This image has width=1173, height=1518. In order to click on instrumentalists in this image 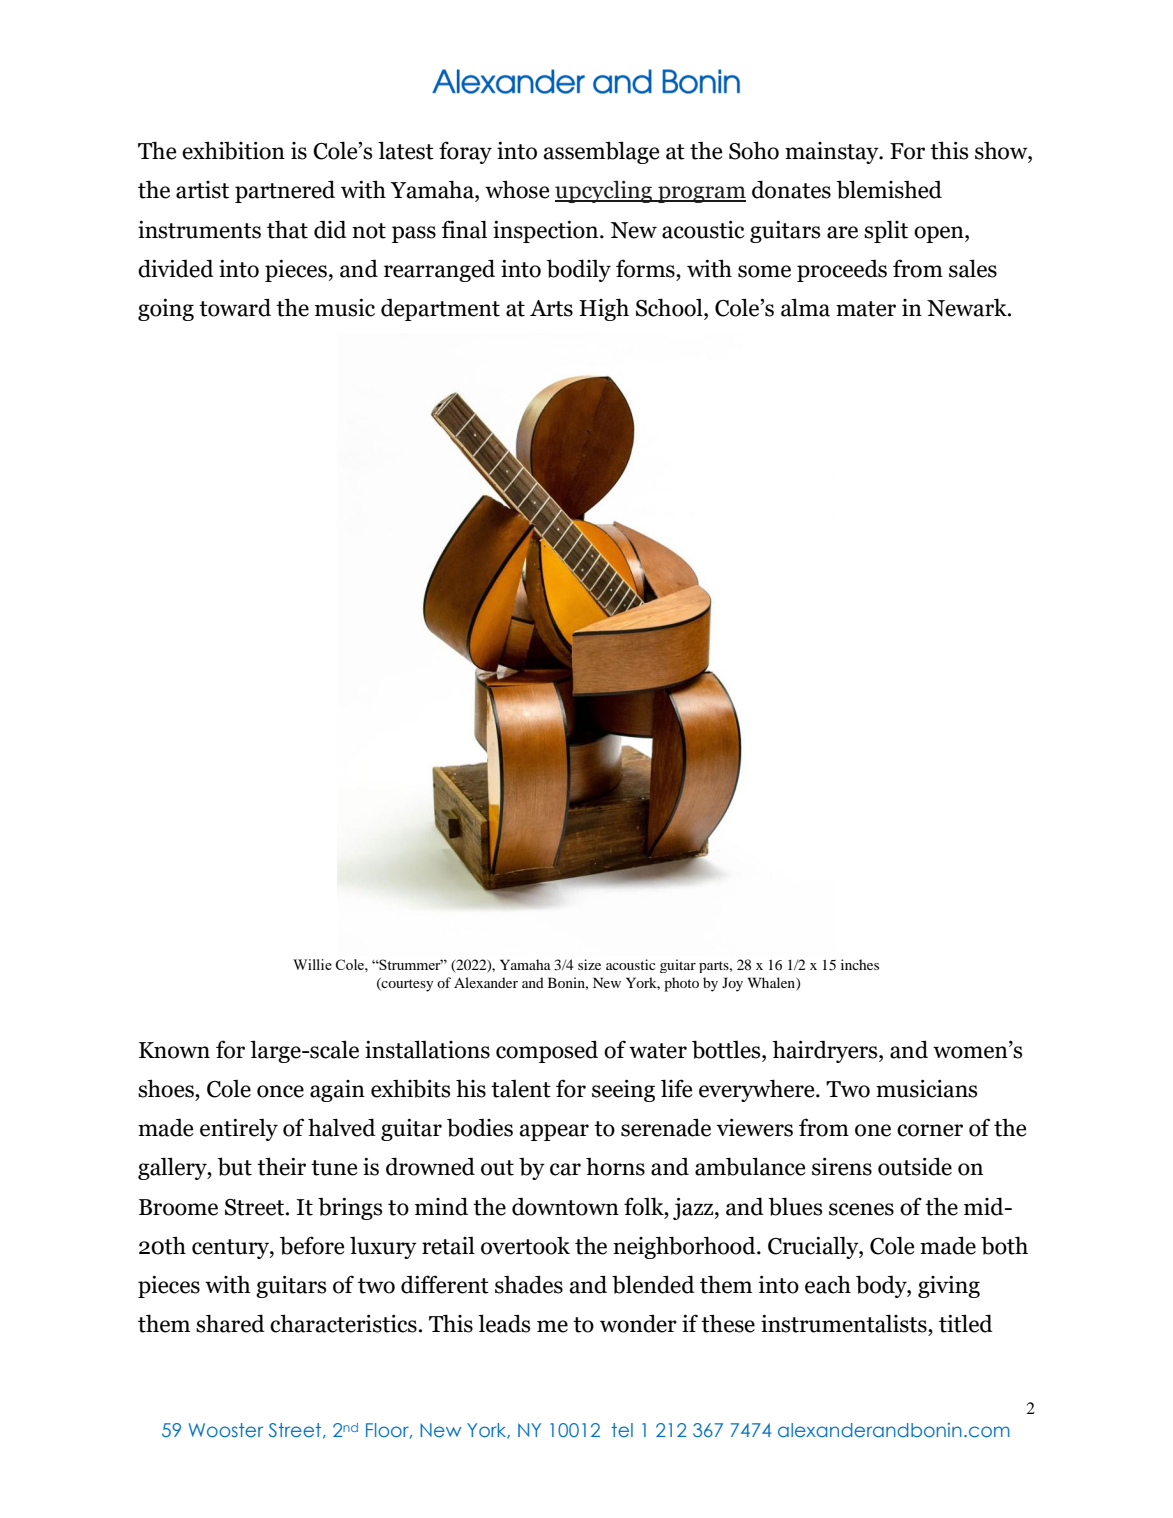, I will do `click(845, 1323)`.
